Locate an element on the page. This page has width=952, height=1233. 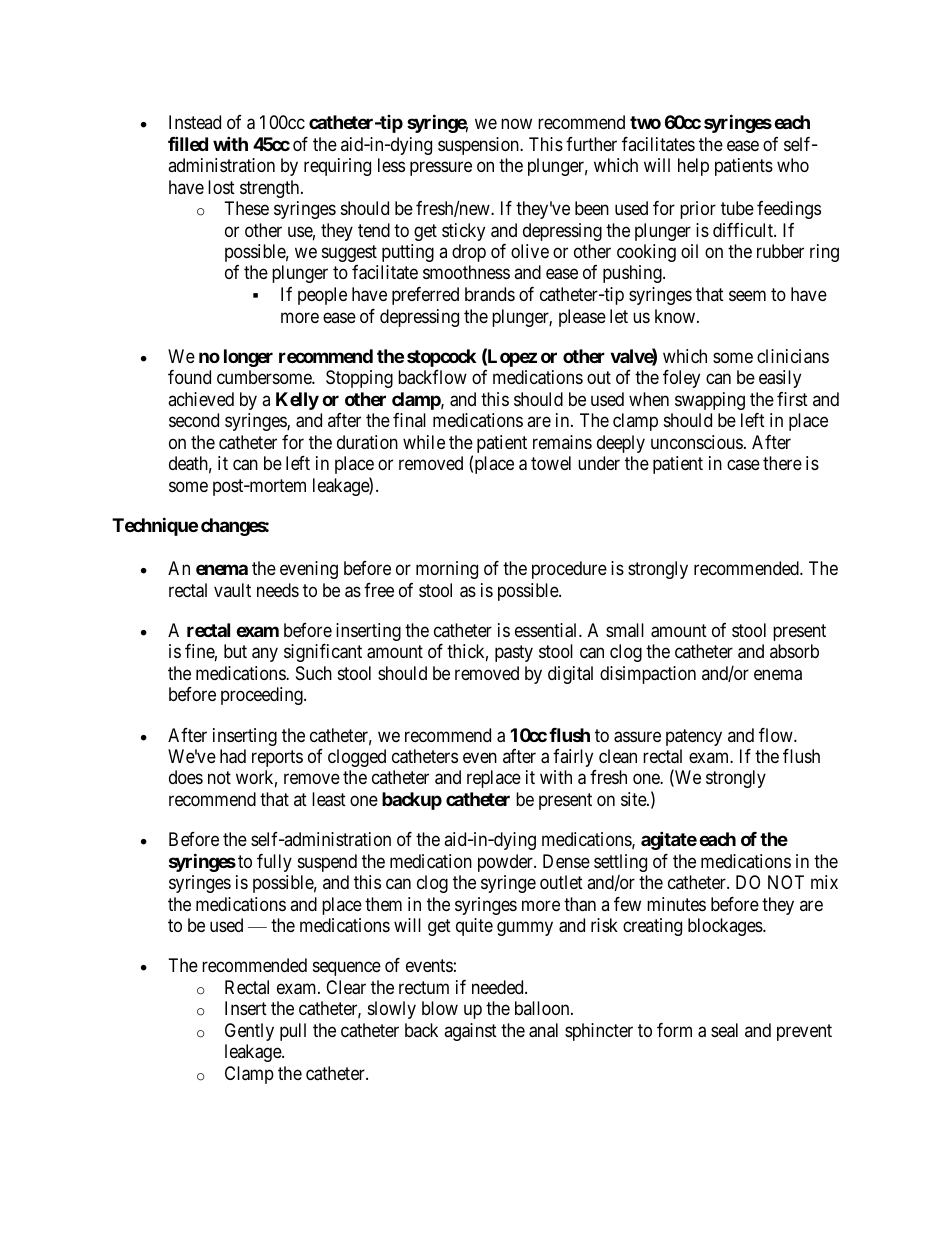
Gently is located at coordinates (249, 1032).
